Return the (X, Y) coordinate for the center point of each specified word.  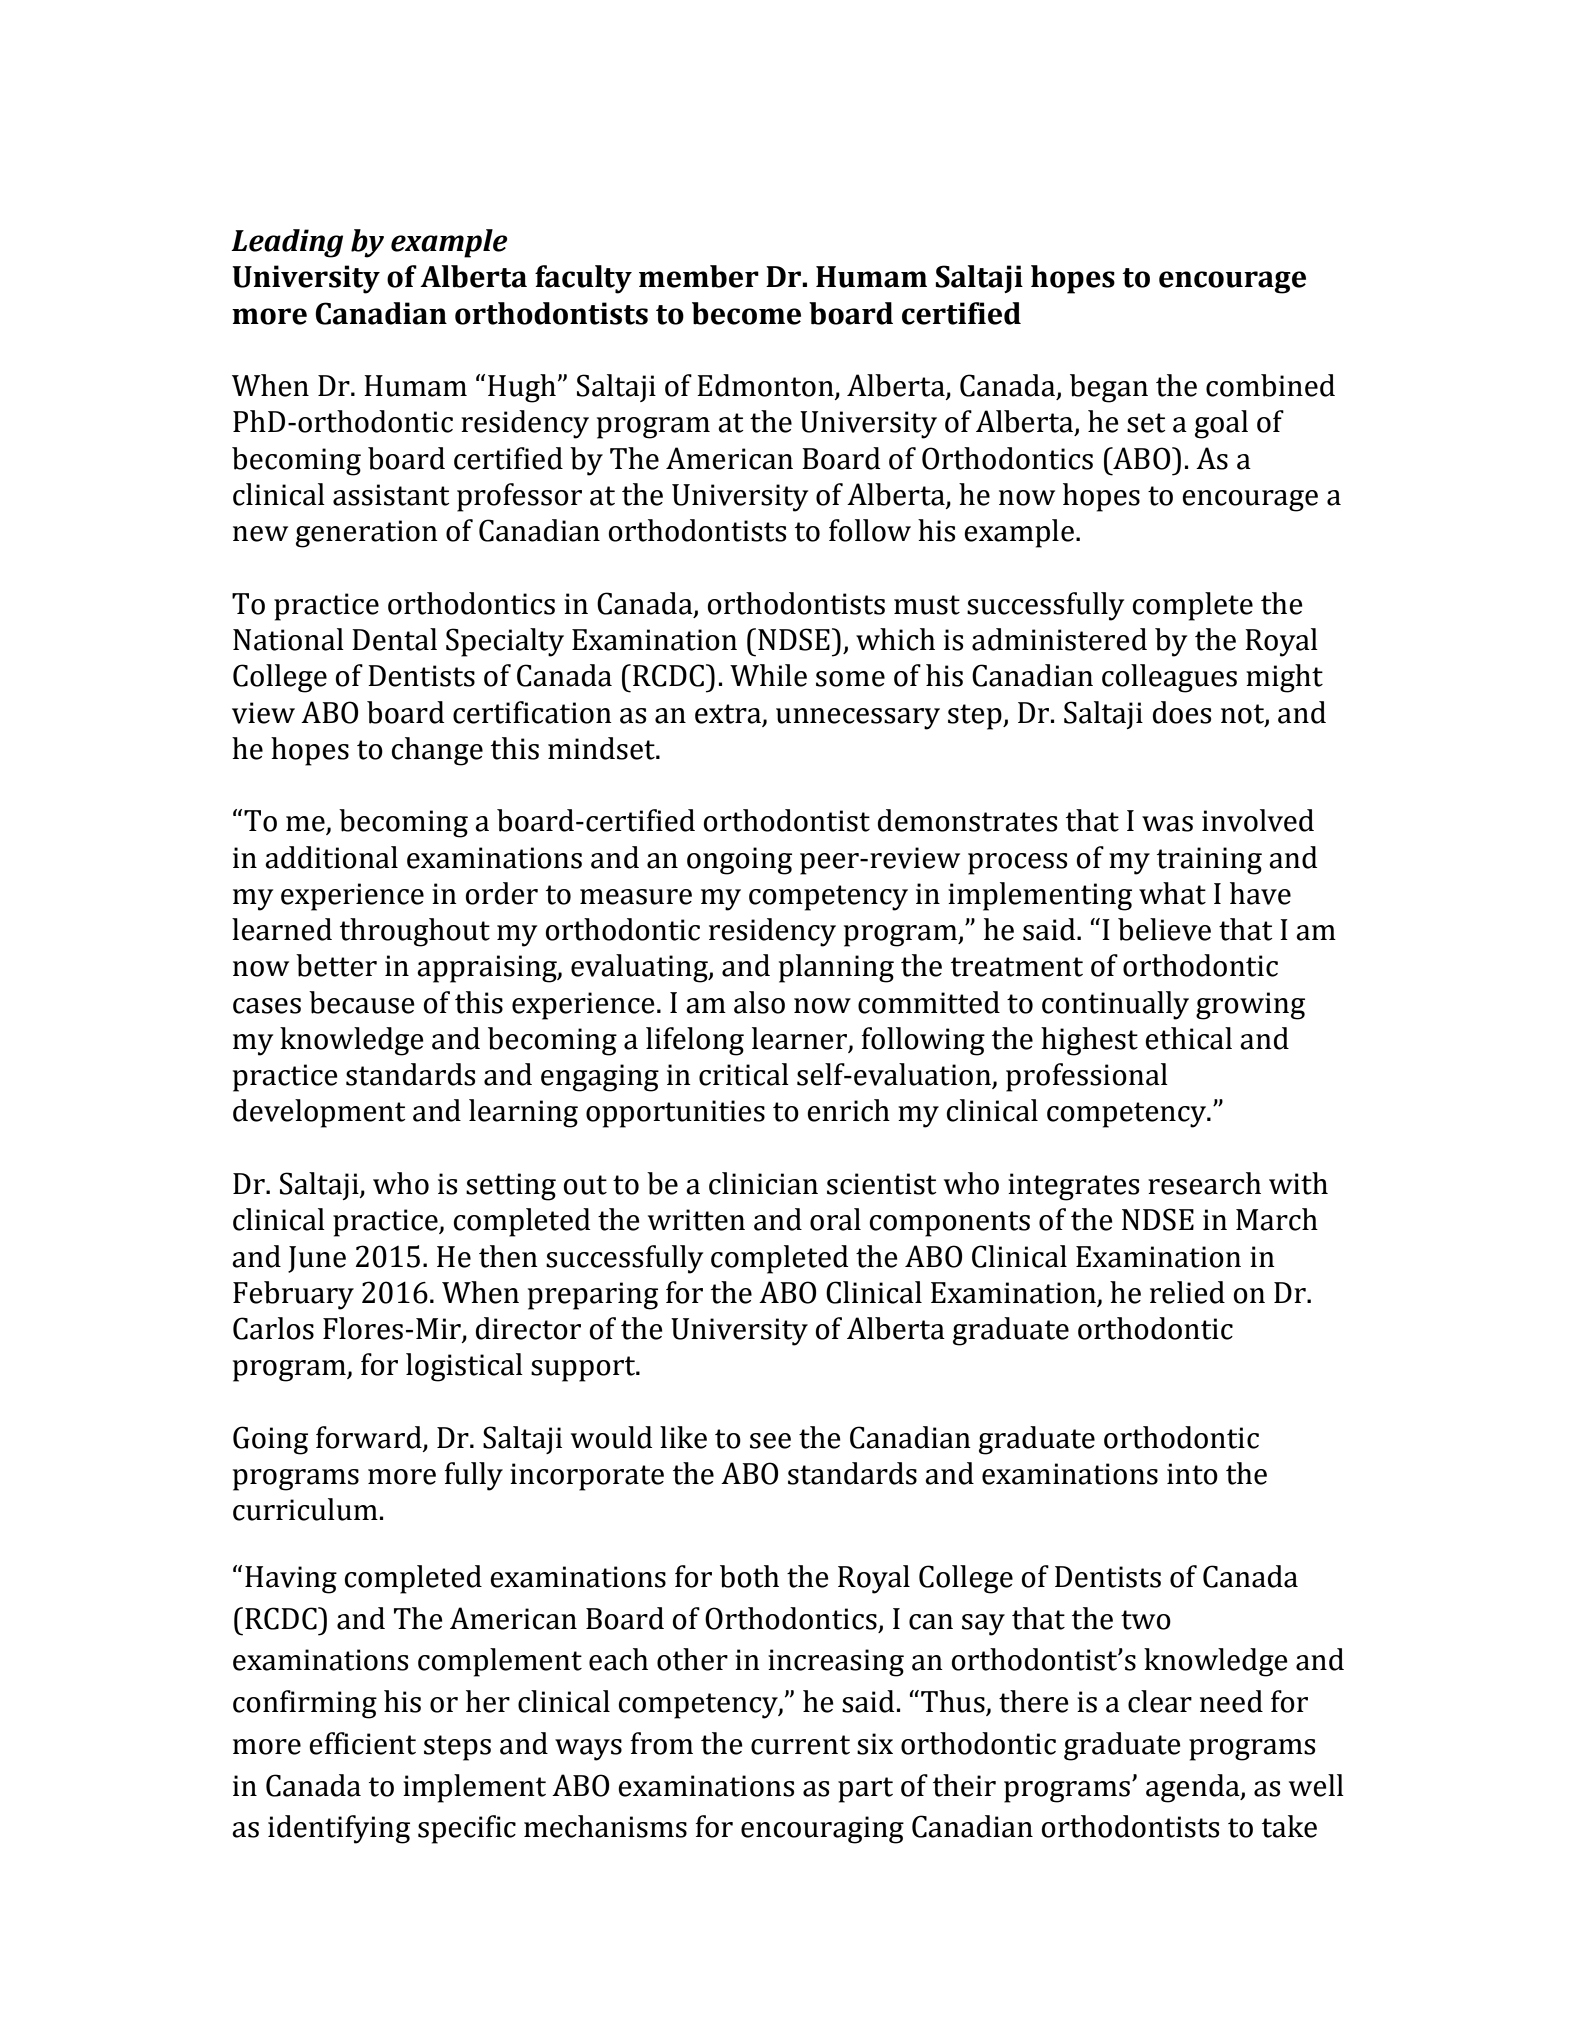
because (362, 1002)
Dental (394, 639)
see (770, 1441)
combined (1270, 385)
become (746, 313)
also (759, 1002)
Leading (287, 243)
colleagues (1169, 678)
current (800, 1745)
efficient (362, 1743)
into (1192, 1474)
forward (369, 1437)
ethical (1188, 1038)
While (768, 675)
